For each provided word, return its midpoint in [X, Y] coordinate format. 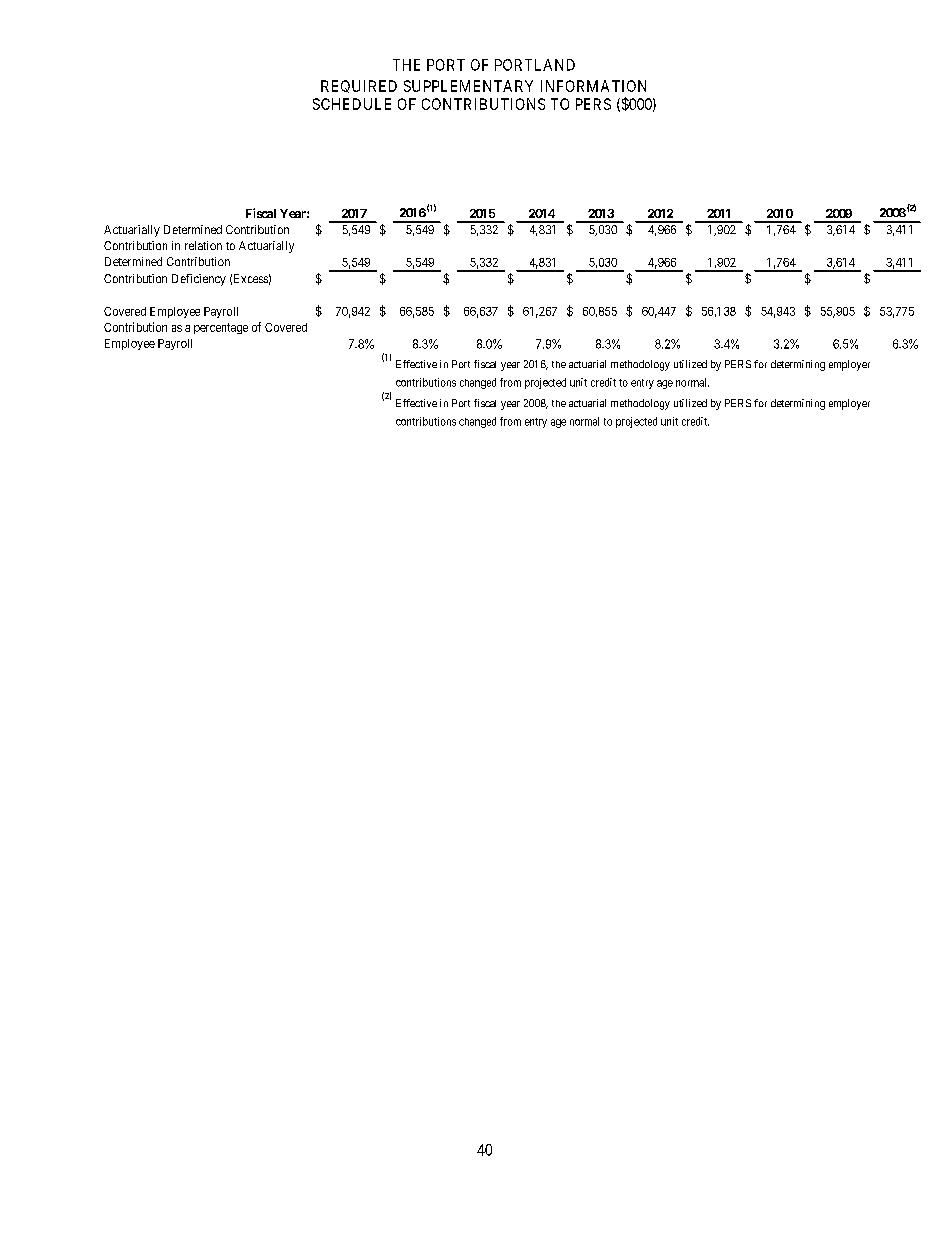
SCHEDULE [352, 104]
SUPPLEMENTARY [468, 86]
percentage [221, 328]
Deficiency [199, 280]
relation [203, 245]
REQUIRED [359, 86]
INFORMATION [593, 86]
